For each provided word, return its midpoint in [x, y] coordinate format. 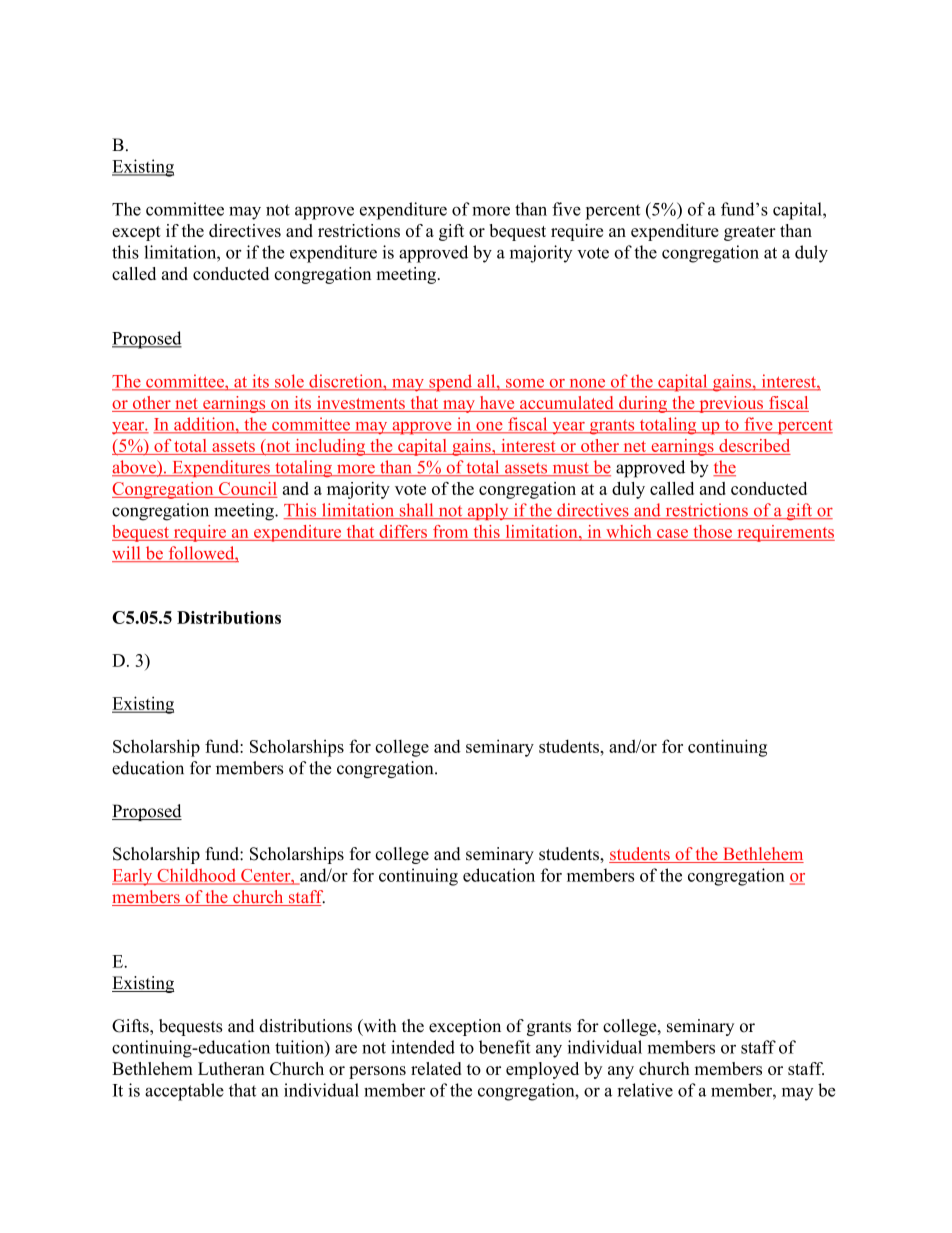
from [450, 531]
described [754, 447]
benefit [505, 1047]
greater [750, 233]
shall [416, 511]
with [379, 1027]
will [127, 554]
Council [247, 490]
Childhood [196, 876]
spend [451, 383]
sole [289, 382]
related [436, 1068]
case [672, 533]
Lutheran [231, 1068]
